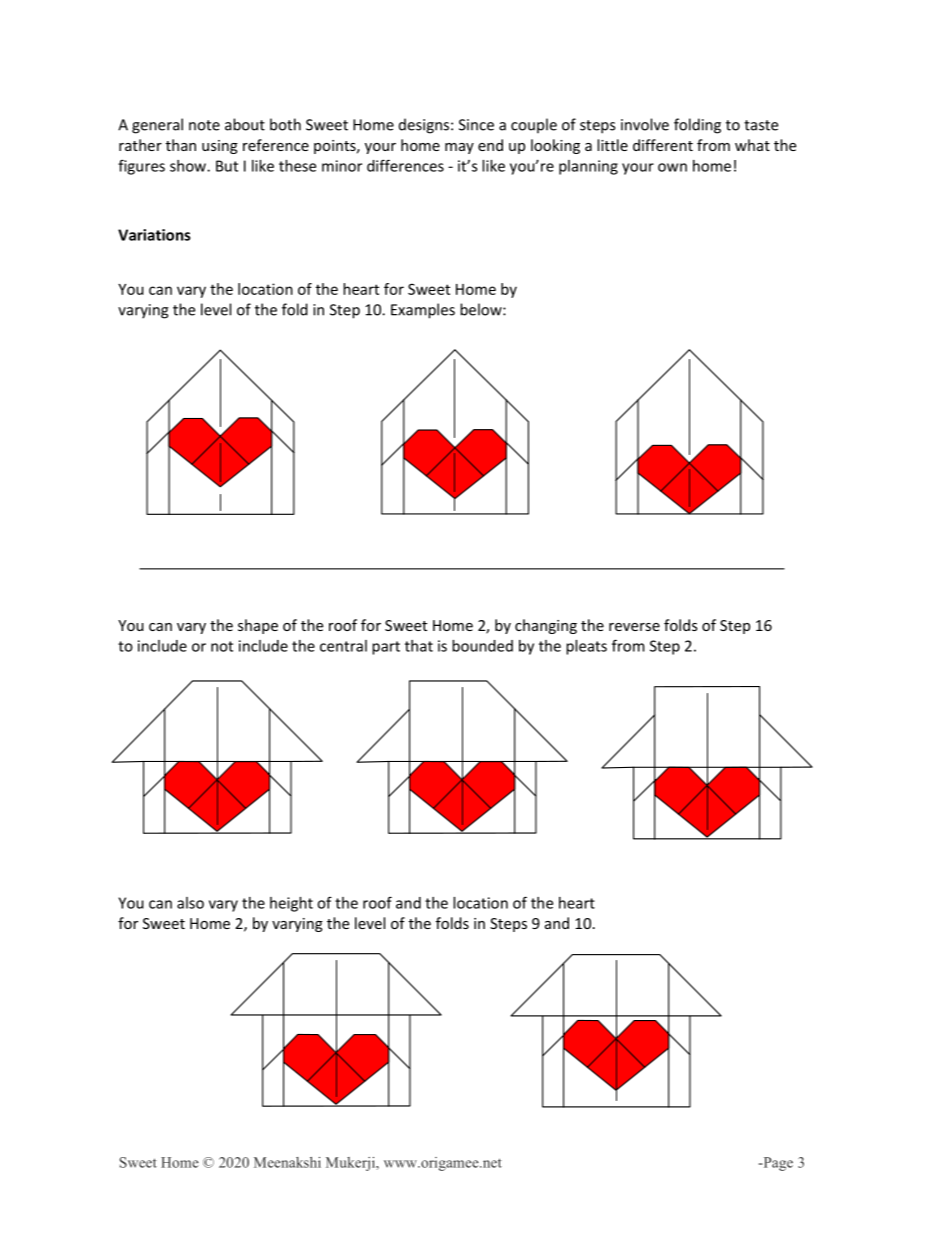 The height and width of the page is (1233, 952). I want to click on height, so click(291, 904).
